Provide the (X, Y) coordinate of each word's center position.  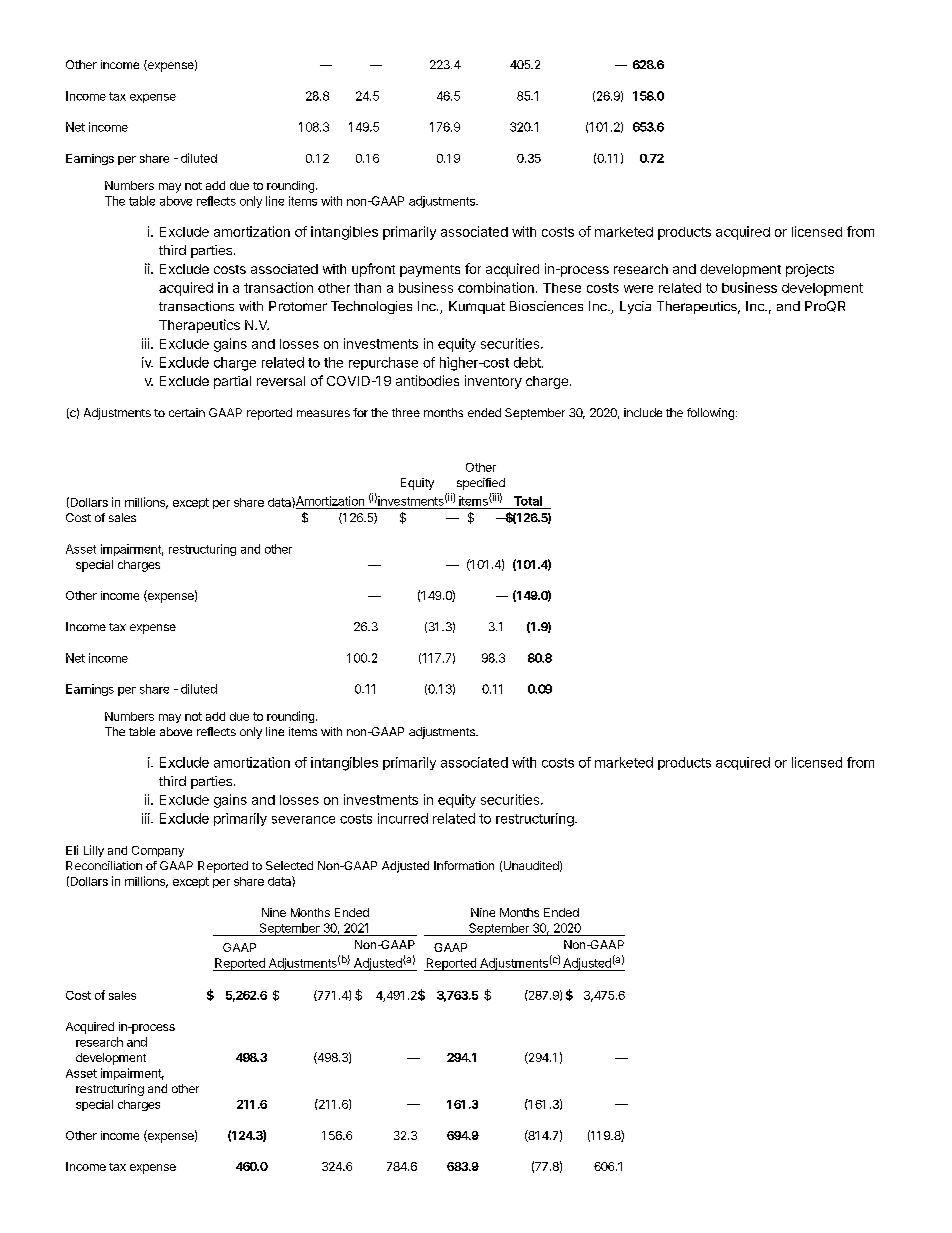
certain (187, 412)
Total (528, 501)
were (638, 289)
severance (303, 820)
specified (481, 484)
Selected (289, 865)
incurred (403, 818)
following (710, 414)
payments (430, 271)
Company (158, 851)
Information (464, 865)
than (367, 288)
